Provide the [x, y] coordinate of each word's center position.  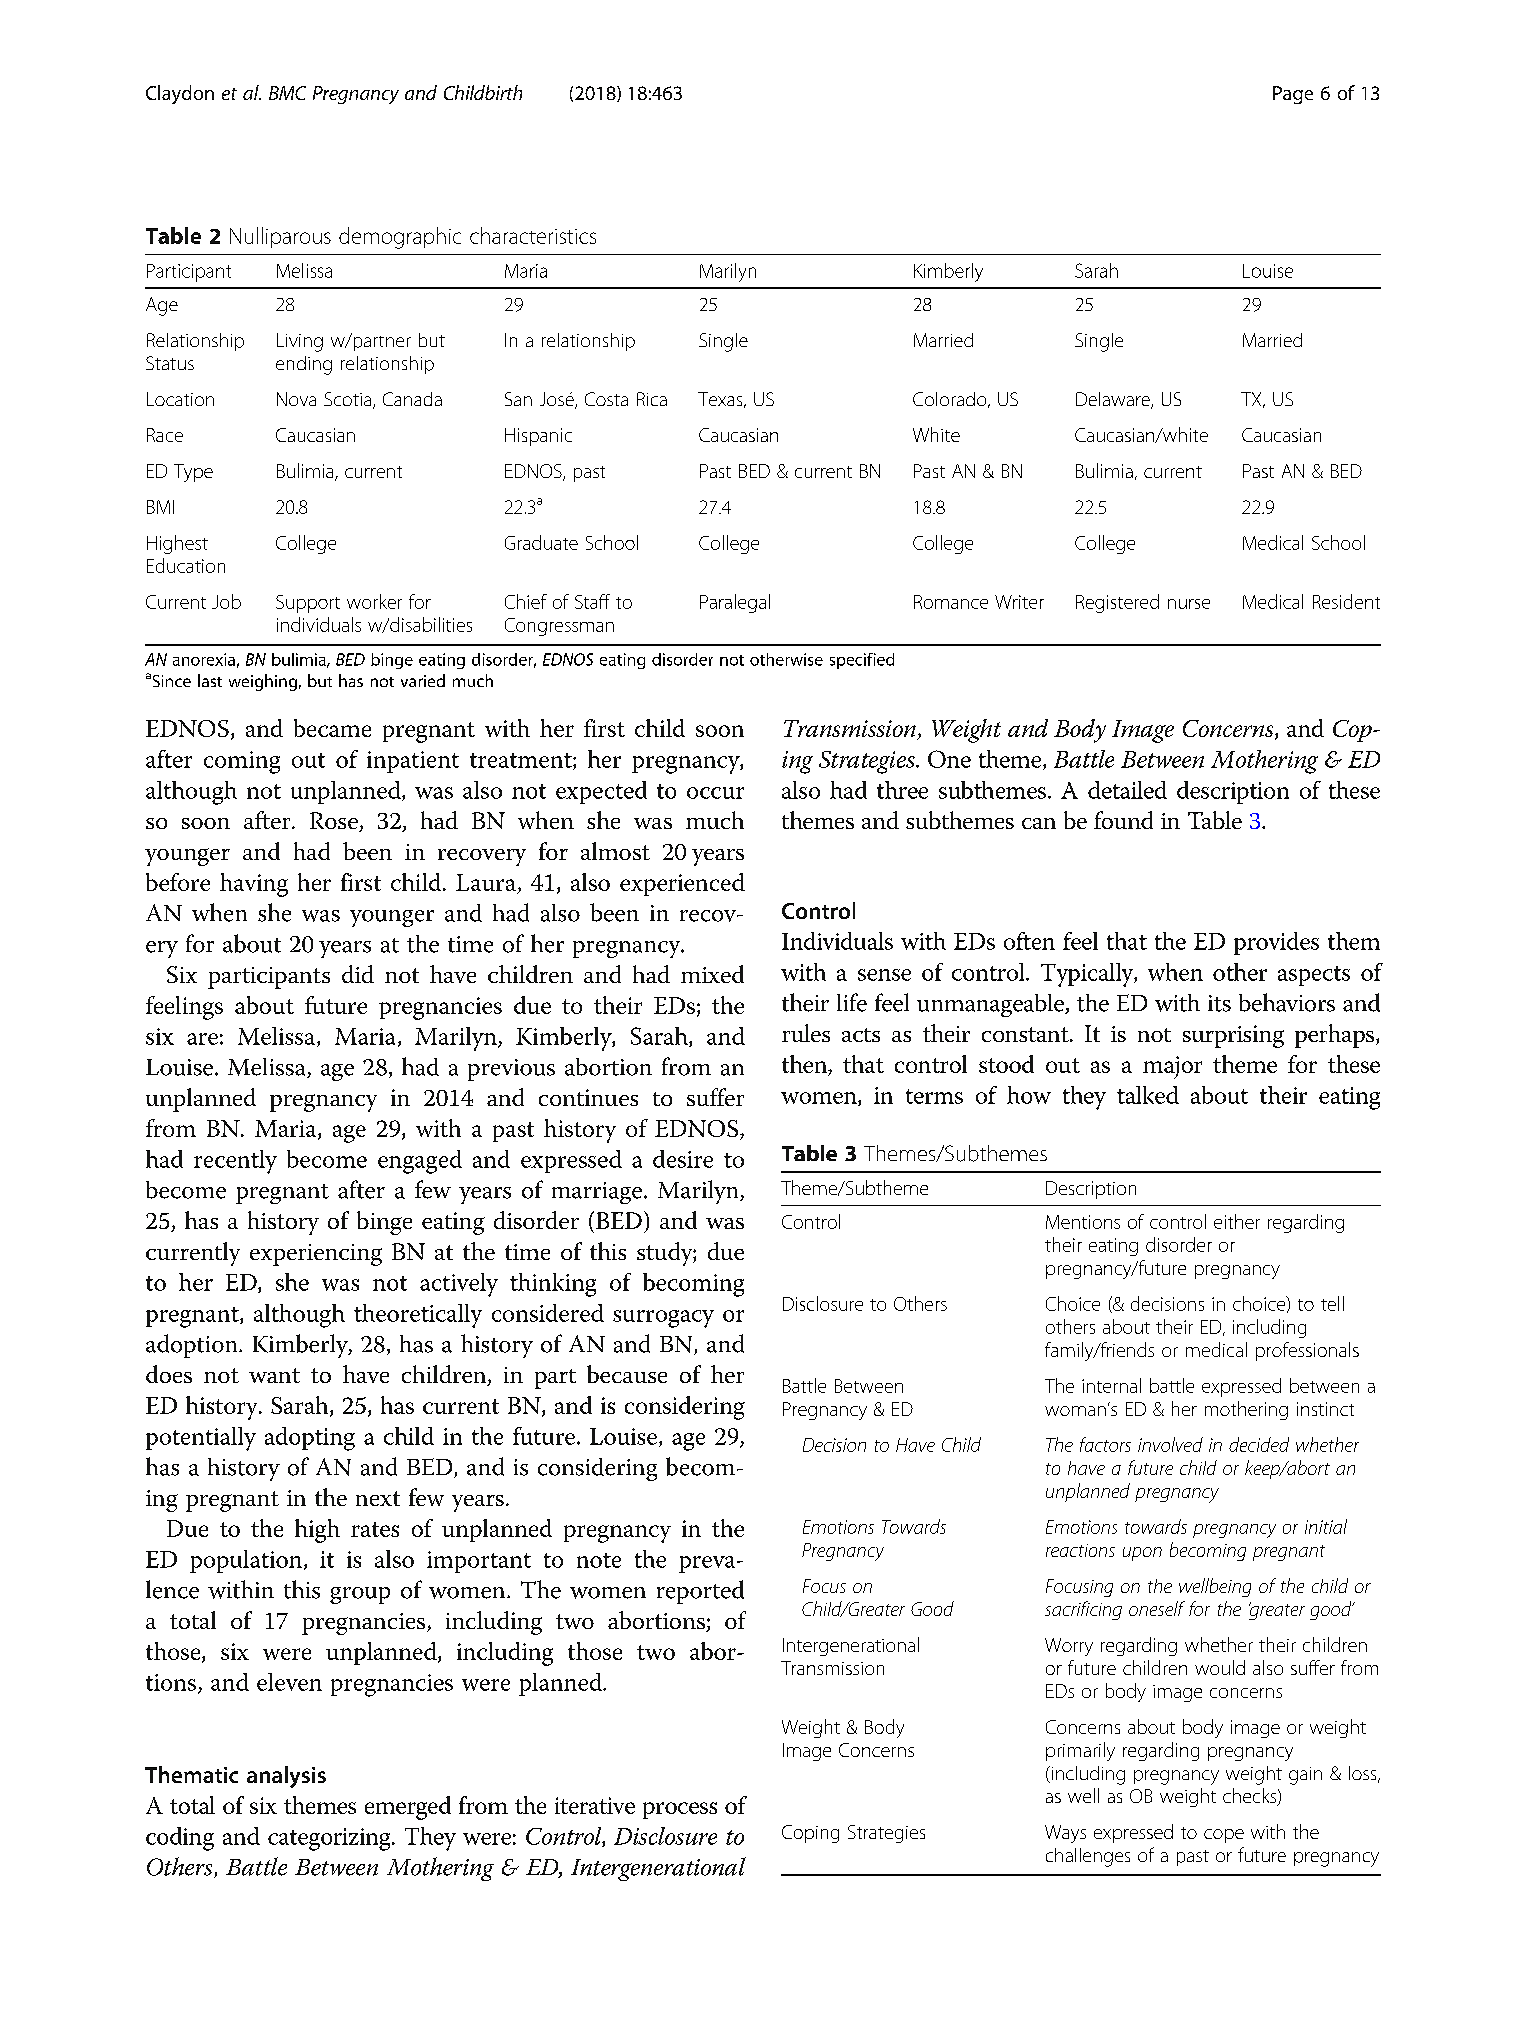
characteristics [533, 235]
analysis [286, 1777]
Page [1293, 95]
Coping [810, 1834]
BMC [287, 93]
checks [1251, 1797]
